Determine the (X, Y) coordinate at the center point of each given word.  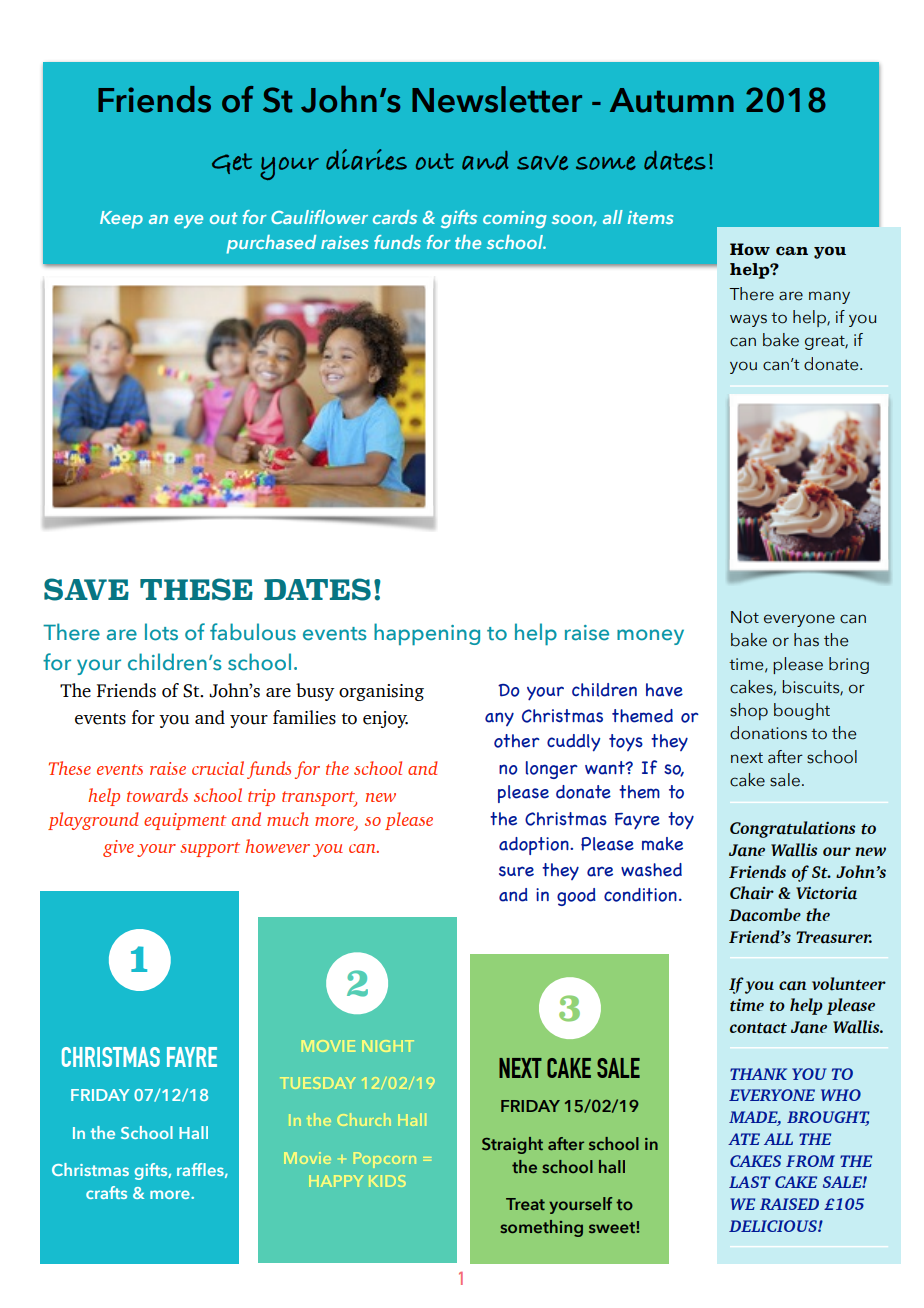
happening (427, 634)
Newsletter (497, 99)
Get (232, 163)
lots (161, 632)
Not (745, 617)
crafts (106, 1192)
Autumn (672, 100)
